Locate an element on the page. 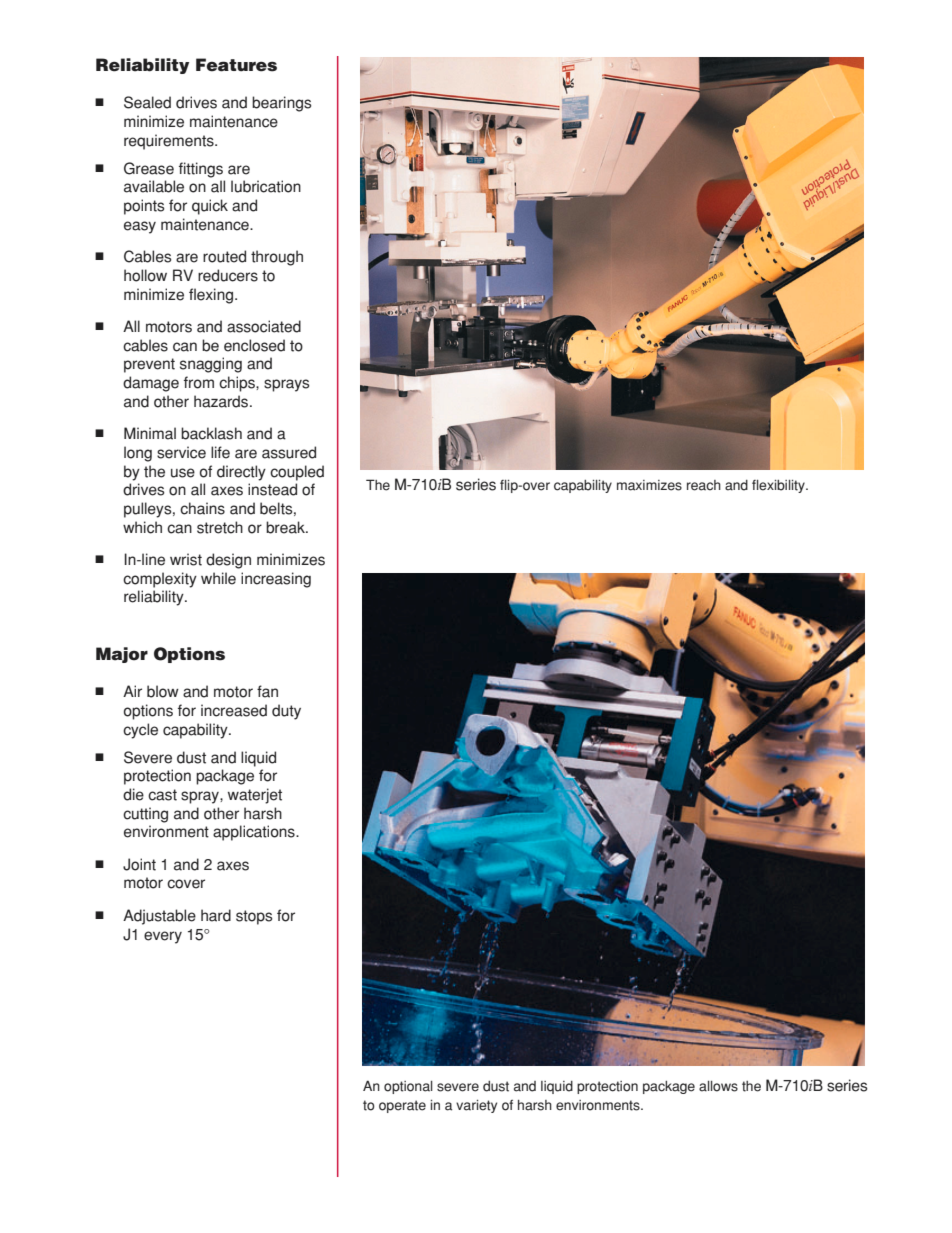  bearings is located at coordinates (282, 104).
